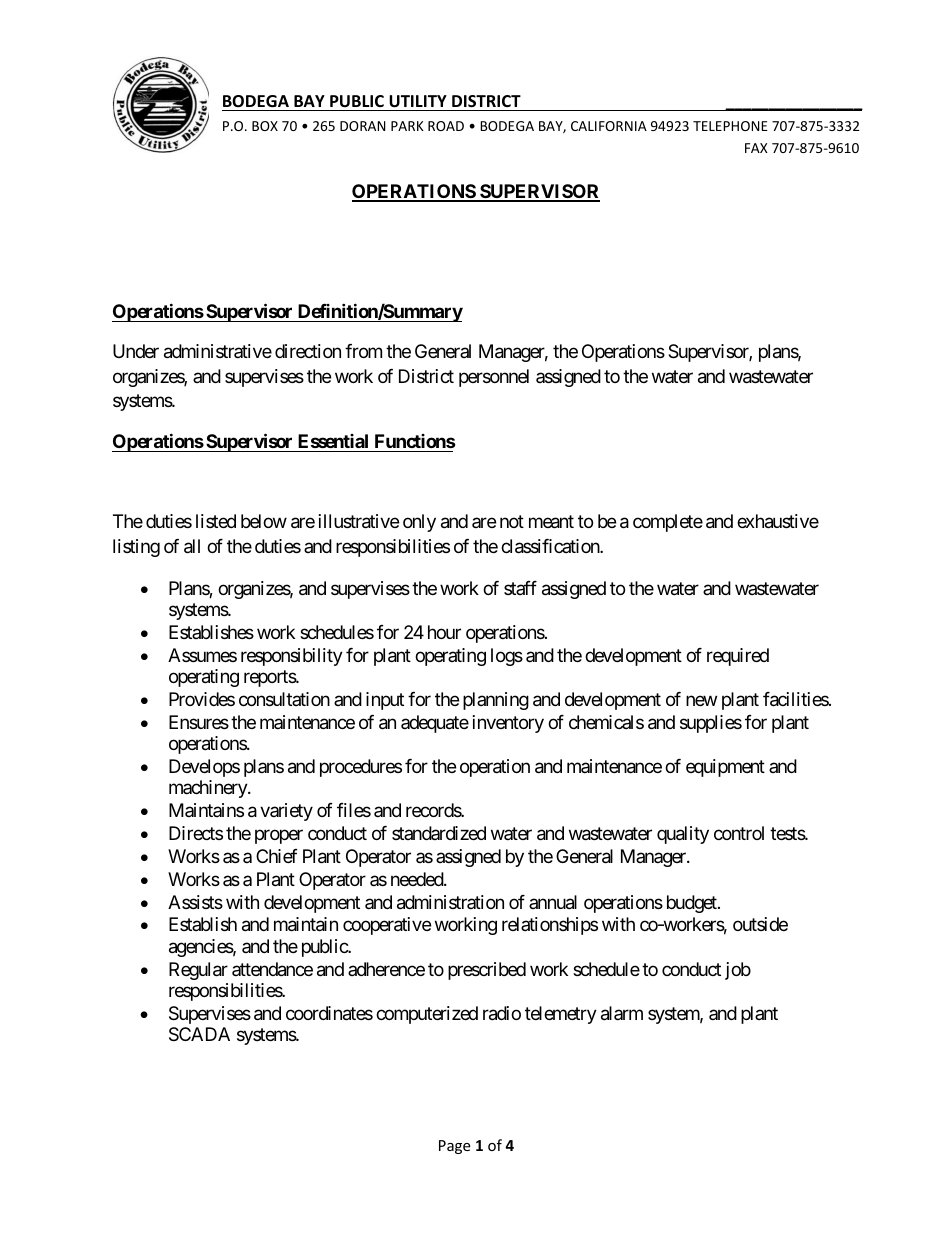  Describe the element at coordinates (419, 523) in the screenshot. I see `only` at that location.
